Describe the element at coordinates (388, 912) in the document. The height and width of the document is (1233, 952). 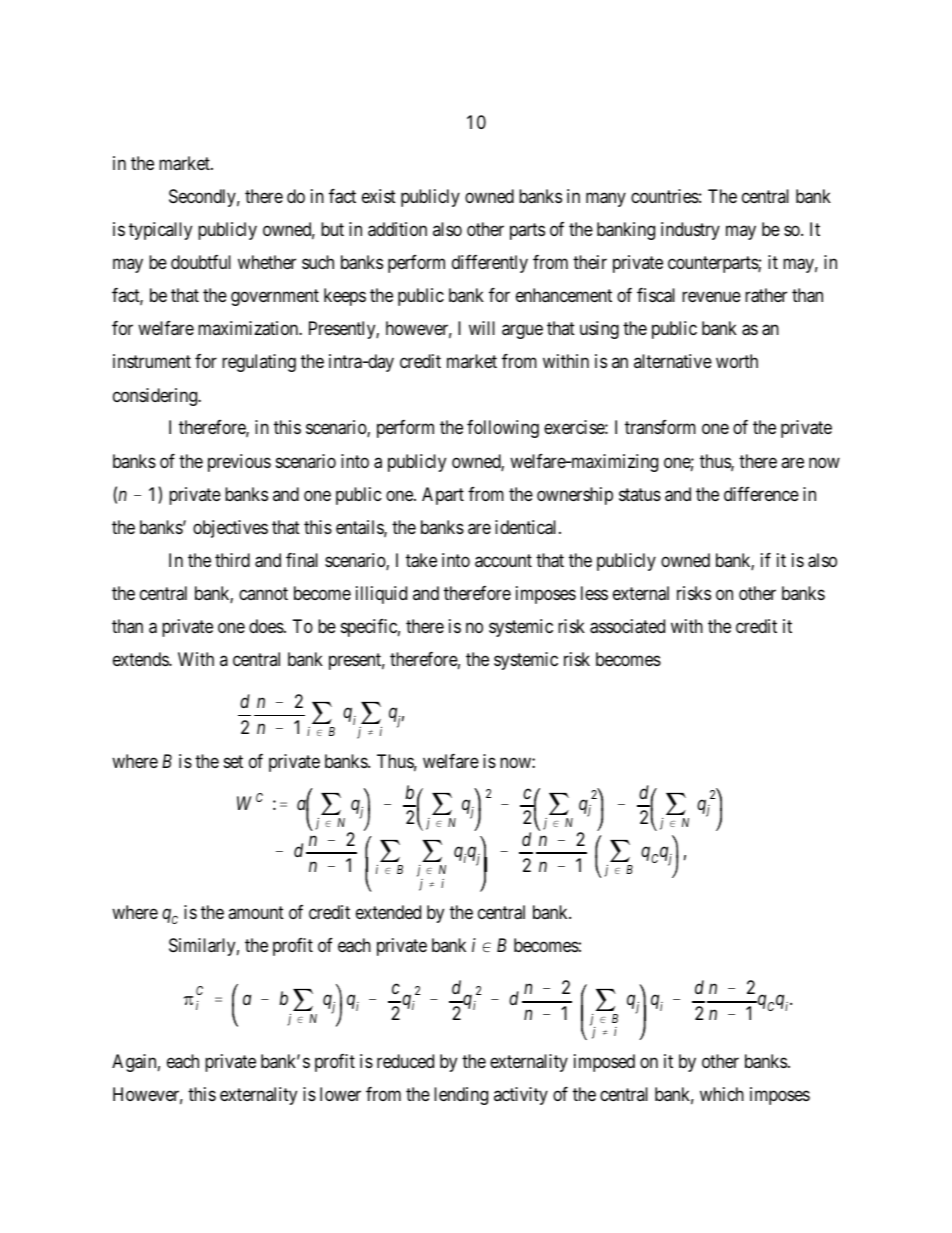
I see `extended` at that location.
